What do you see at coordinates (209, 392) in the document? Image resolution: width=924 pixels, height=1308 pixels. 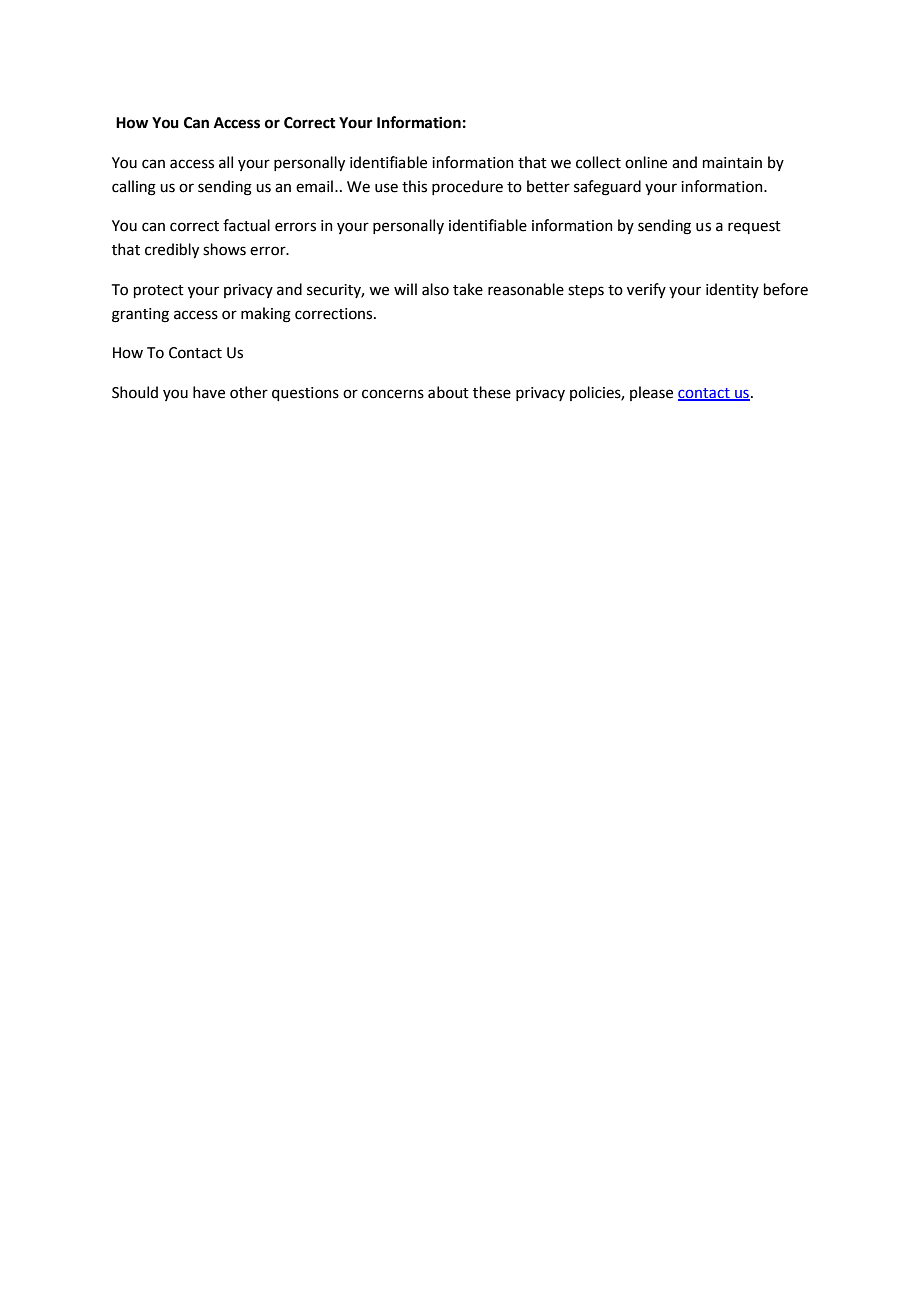 I see `have` at bounding box center [209, 392].
